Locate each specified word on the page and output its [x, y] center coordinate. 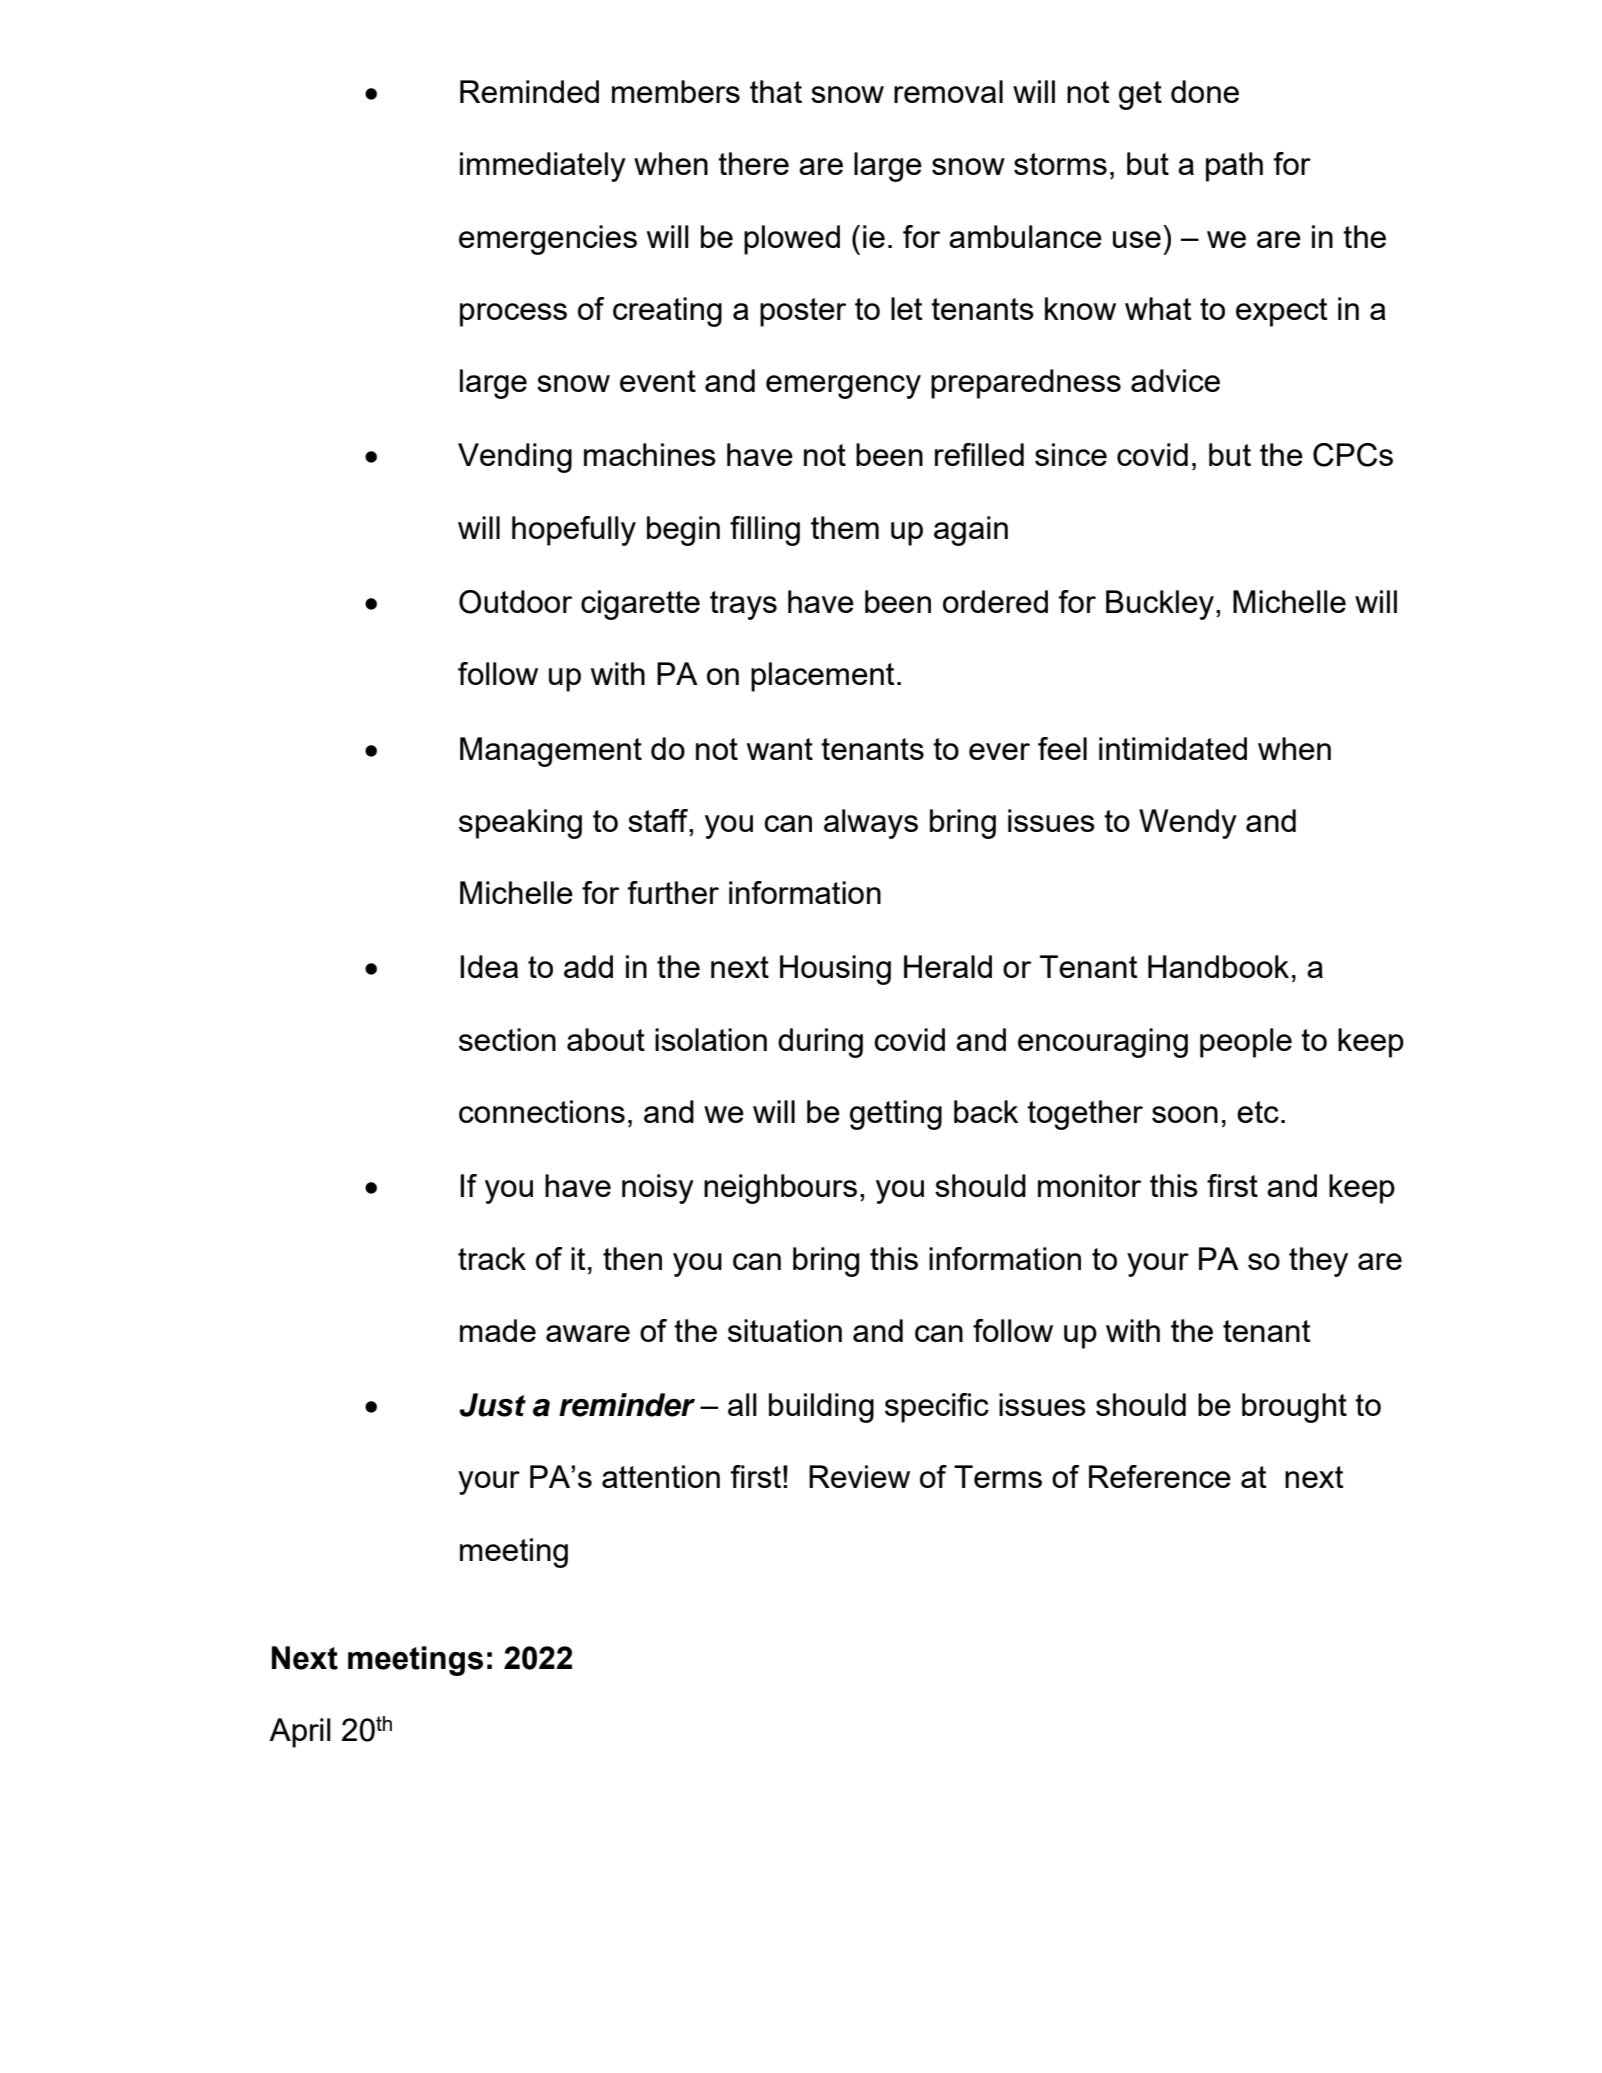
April [300, 1733]
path [1234, 167]
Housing [835, 970]
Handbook [1218, 966]
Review [859, 1476]
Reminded [529, 91]
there [753, 163]
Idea [489, 966]
